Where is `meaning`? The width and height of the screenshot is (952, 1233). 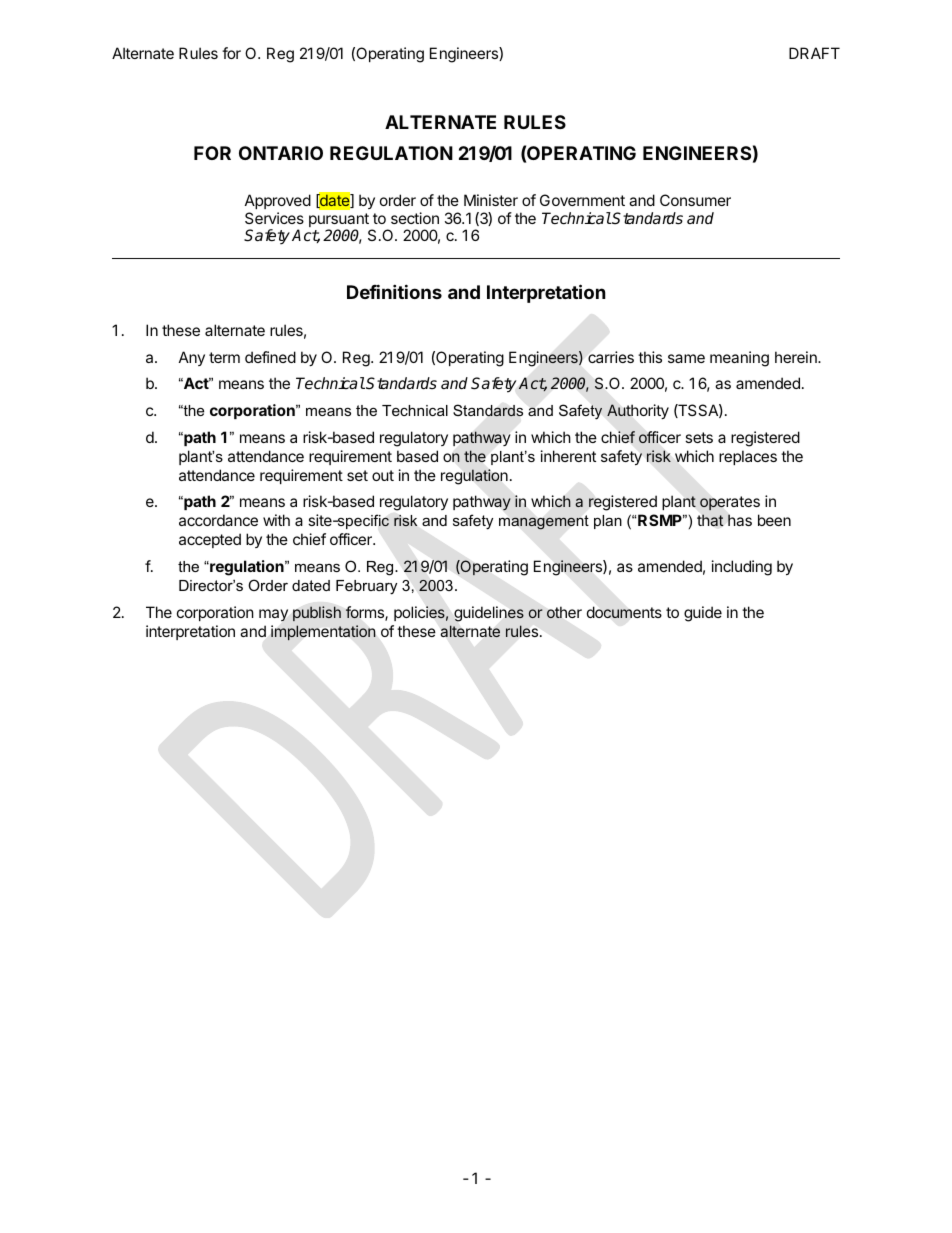
meaning is located at coordinates (739, 359).
